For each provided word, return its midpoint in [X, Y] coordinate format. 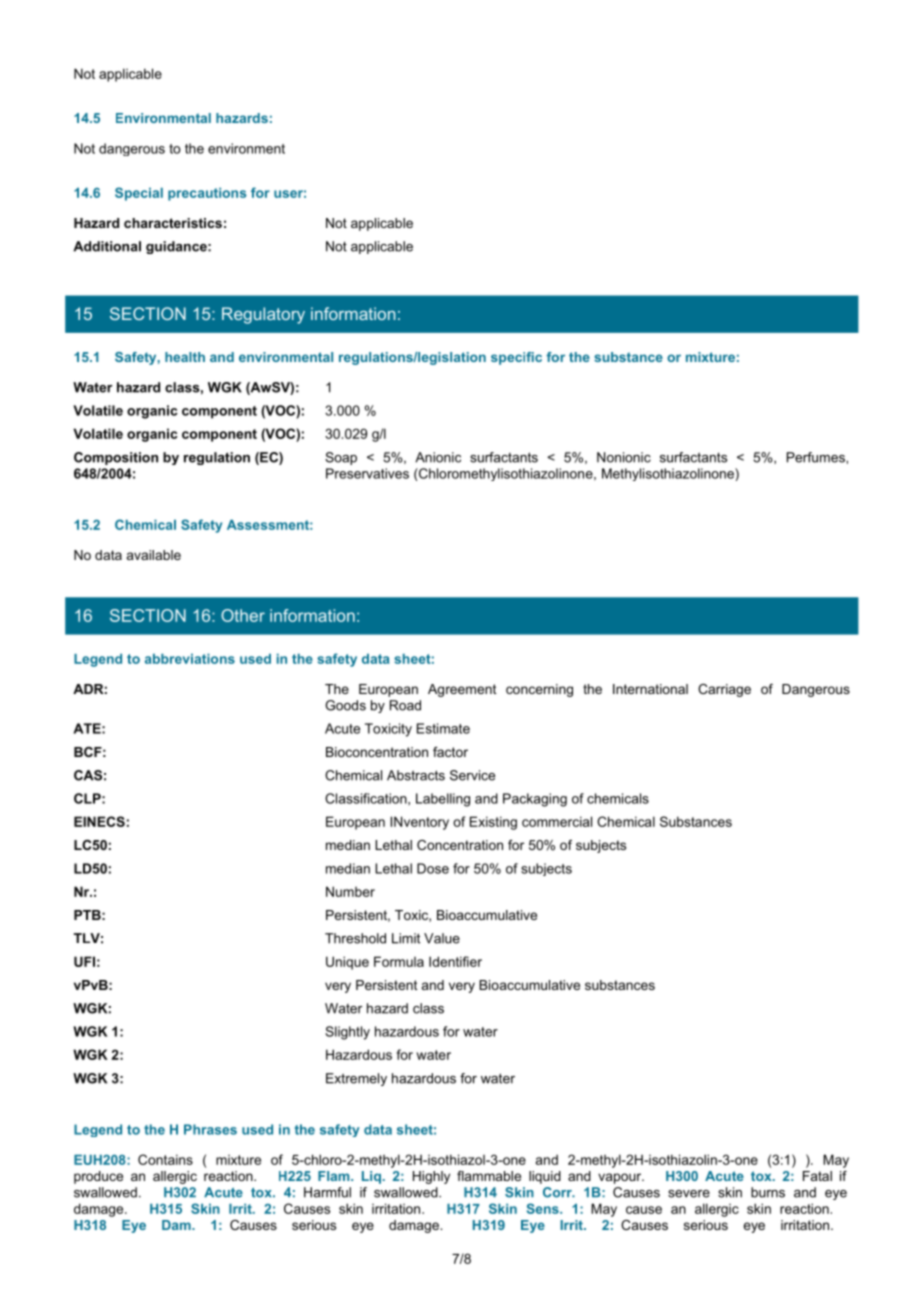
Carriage [724, 690]
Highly [431, 1177]
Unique [347, 963]
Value [442, 938]
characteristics [173, 223]
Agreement [462, 690]
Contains [165, 1159]
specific [516, 358]
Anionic [438, 457]
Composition [116, 458]
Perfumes [817, 457]
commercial [557, 821]
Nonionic [624, 457]
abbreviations [190, 659]
